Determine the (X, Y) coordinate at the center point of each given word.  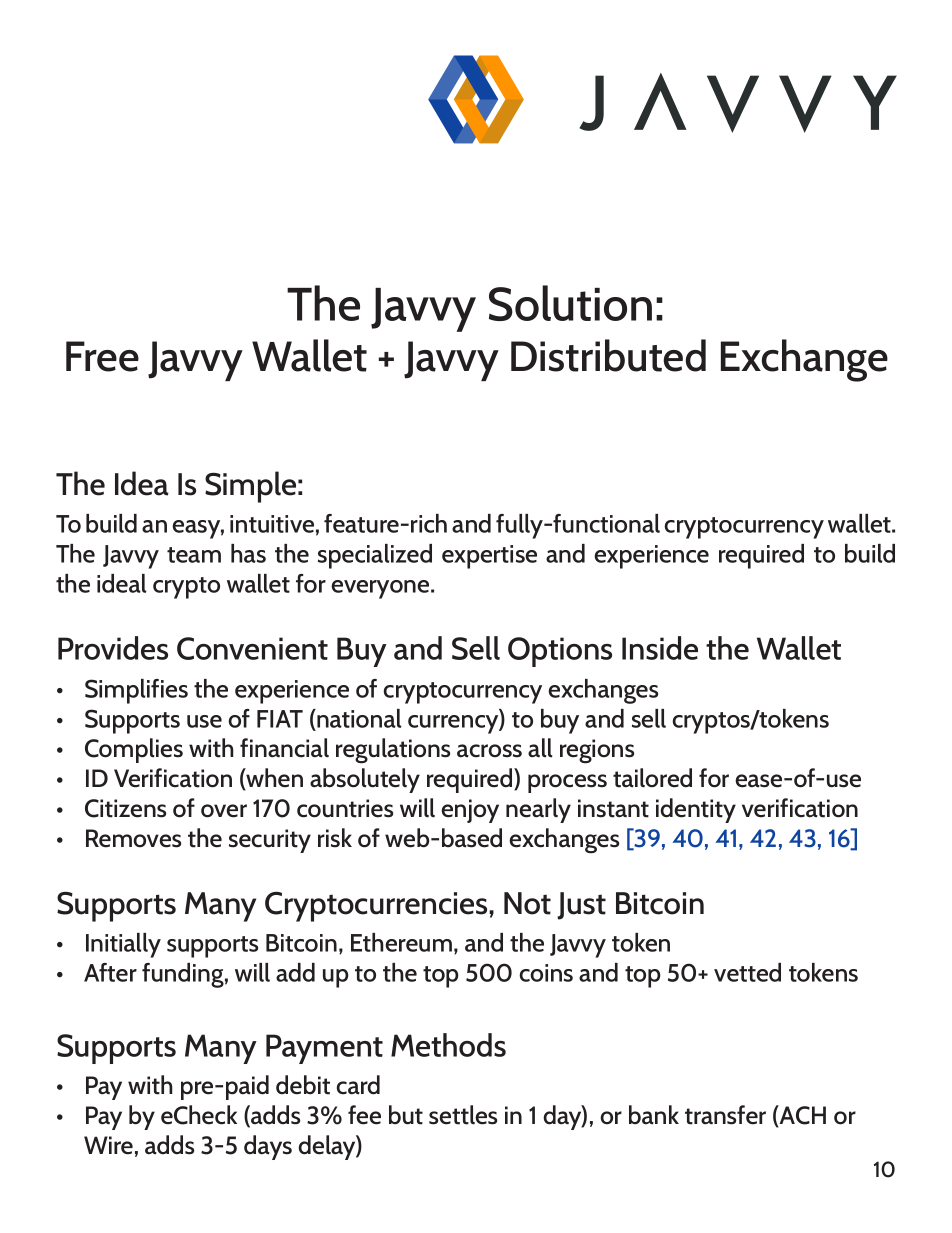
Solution (570, 303)
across (489, 751)
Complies (134, 750)
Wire (108, 1145)
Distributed (608, 355)
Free (102, 356)
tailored (652, 778)
